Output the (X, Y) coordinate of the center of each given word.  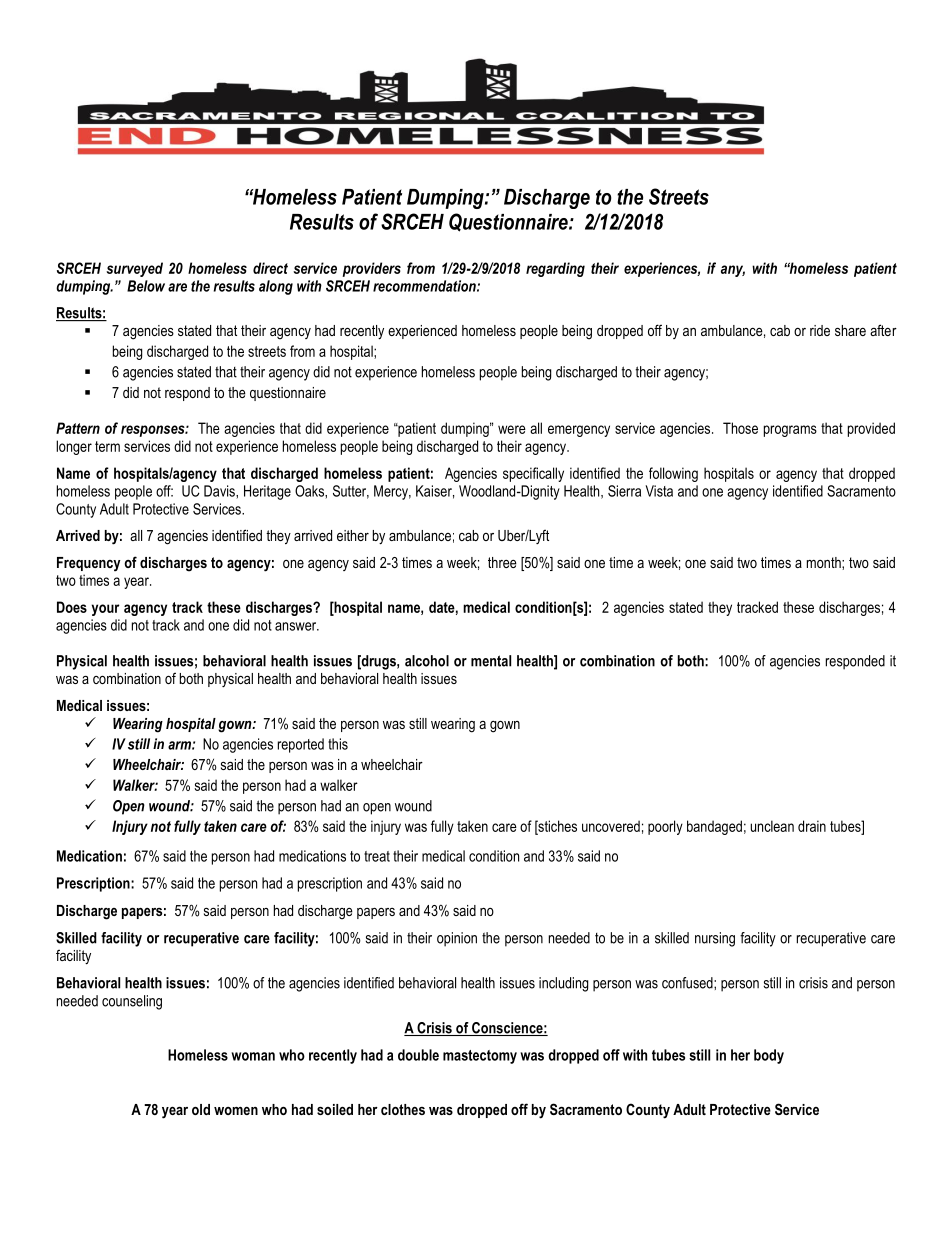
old (201, 1109)
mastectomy (480, 1057)
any (733, 271)
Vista (659, 491)
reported (301, 745)
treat (377, 856)
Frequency (89, 564)
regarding (555, 269)
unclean (772, 826)
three (502, 562)
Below (146, 286)
